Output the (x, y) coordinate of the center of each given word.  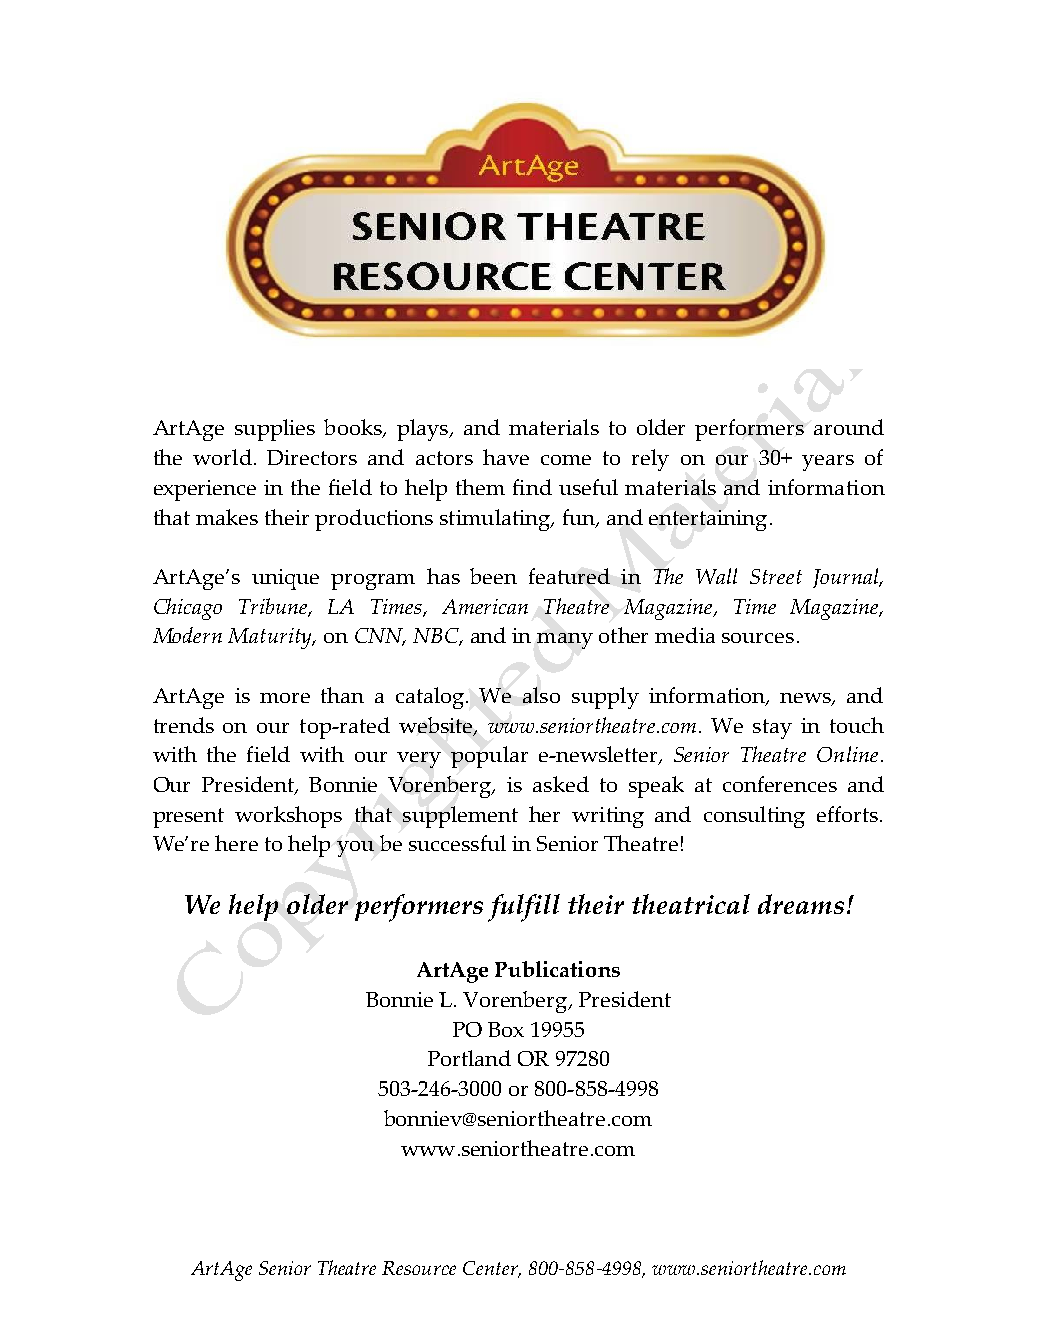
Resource (419, 1268)
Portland (469, 1058)
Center (491, 1269)
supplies (275, 430)
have (506, 457)
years (828, 463)
